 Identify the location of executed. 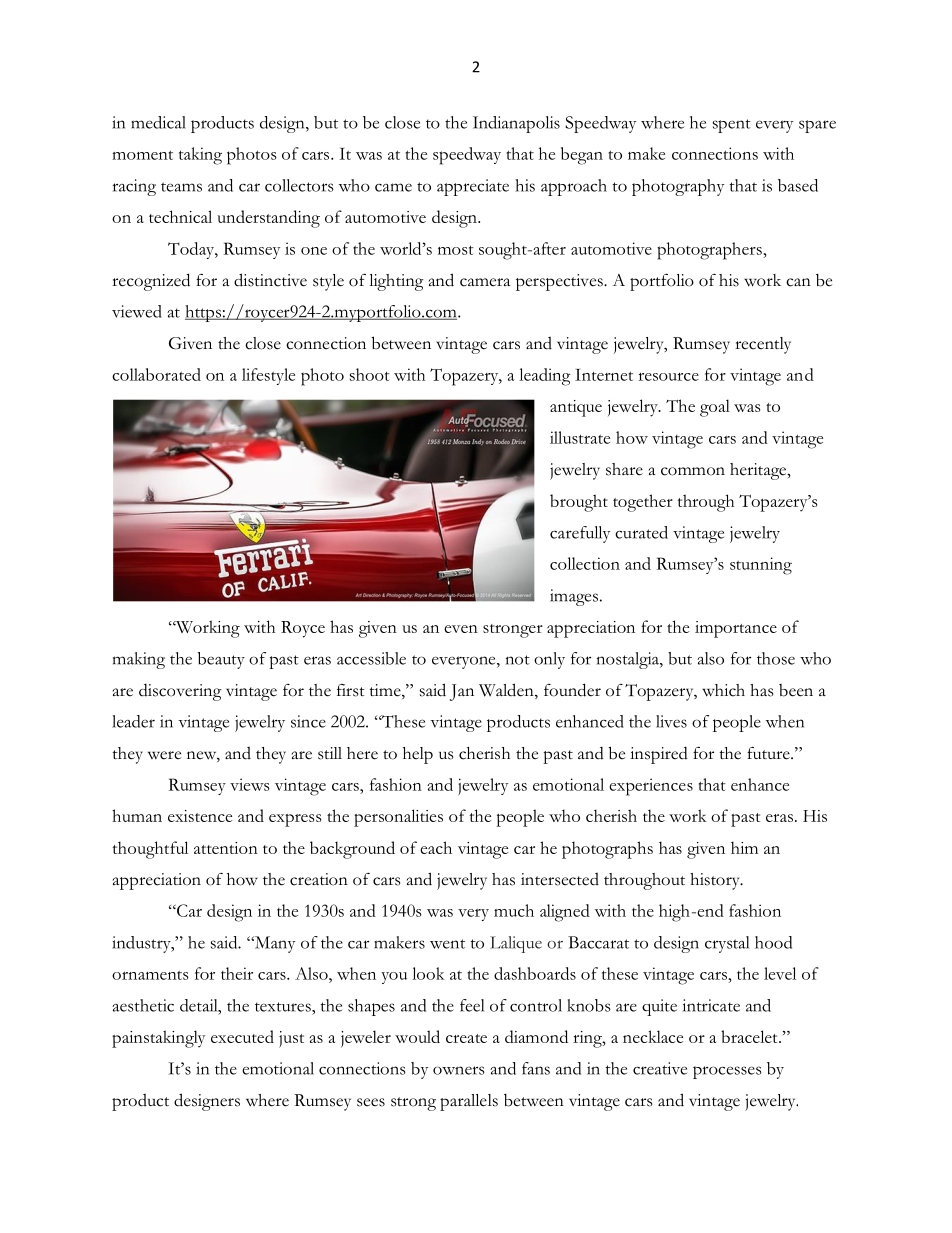
(242, 1036).
